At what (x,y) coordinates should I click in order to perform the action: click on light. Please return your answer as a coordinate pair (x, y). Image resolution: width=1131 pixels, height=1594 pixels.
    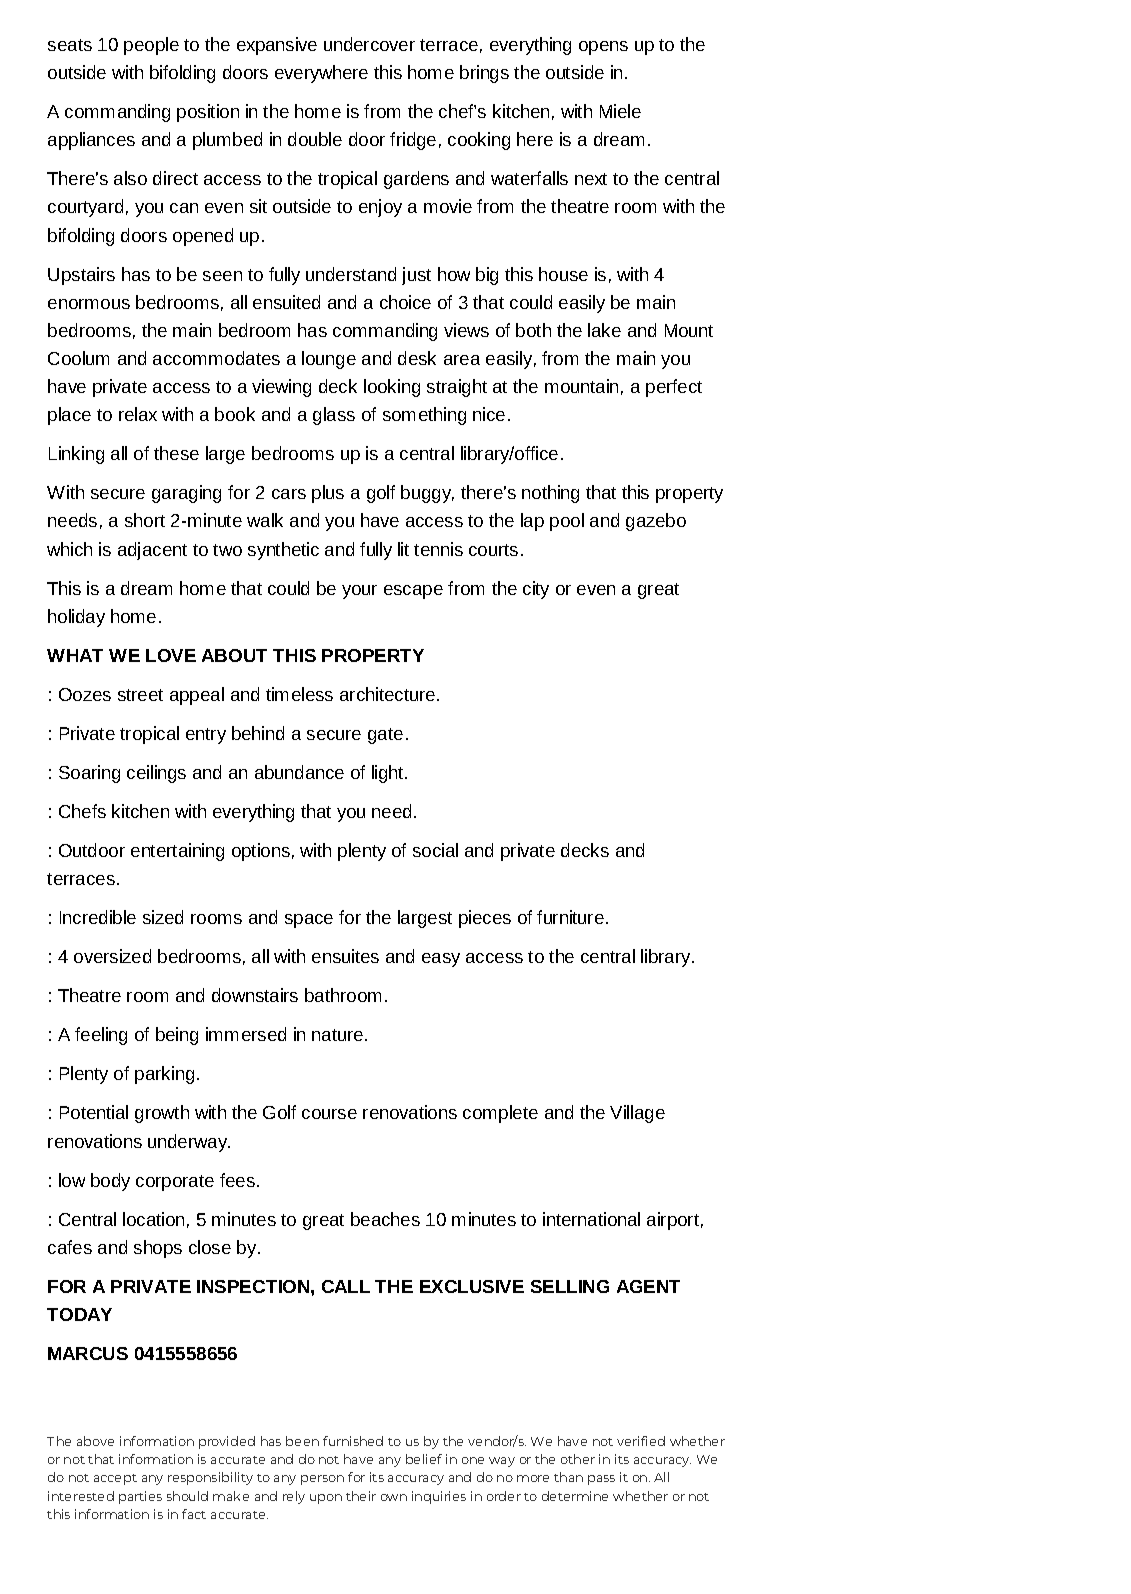
    Looking at the image, I should click on (389, 774).
